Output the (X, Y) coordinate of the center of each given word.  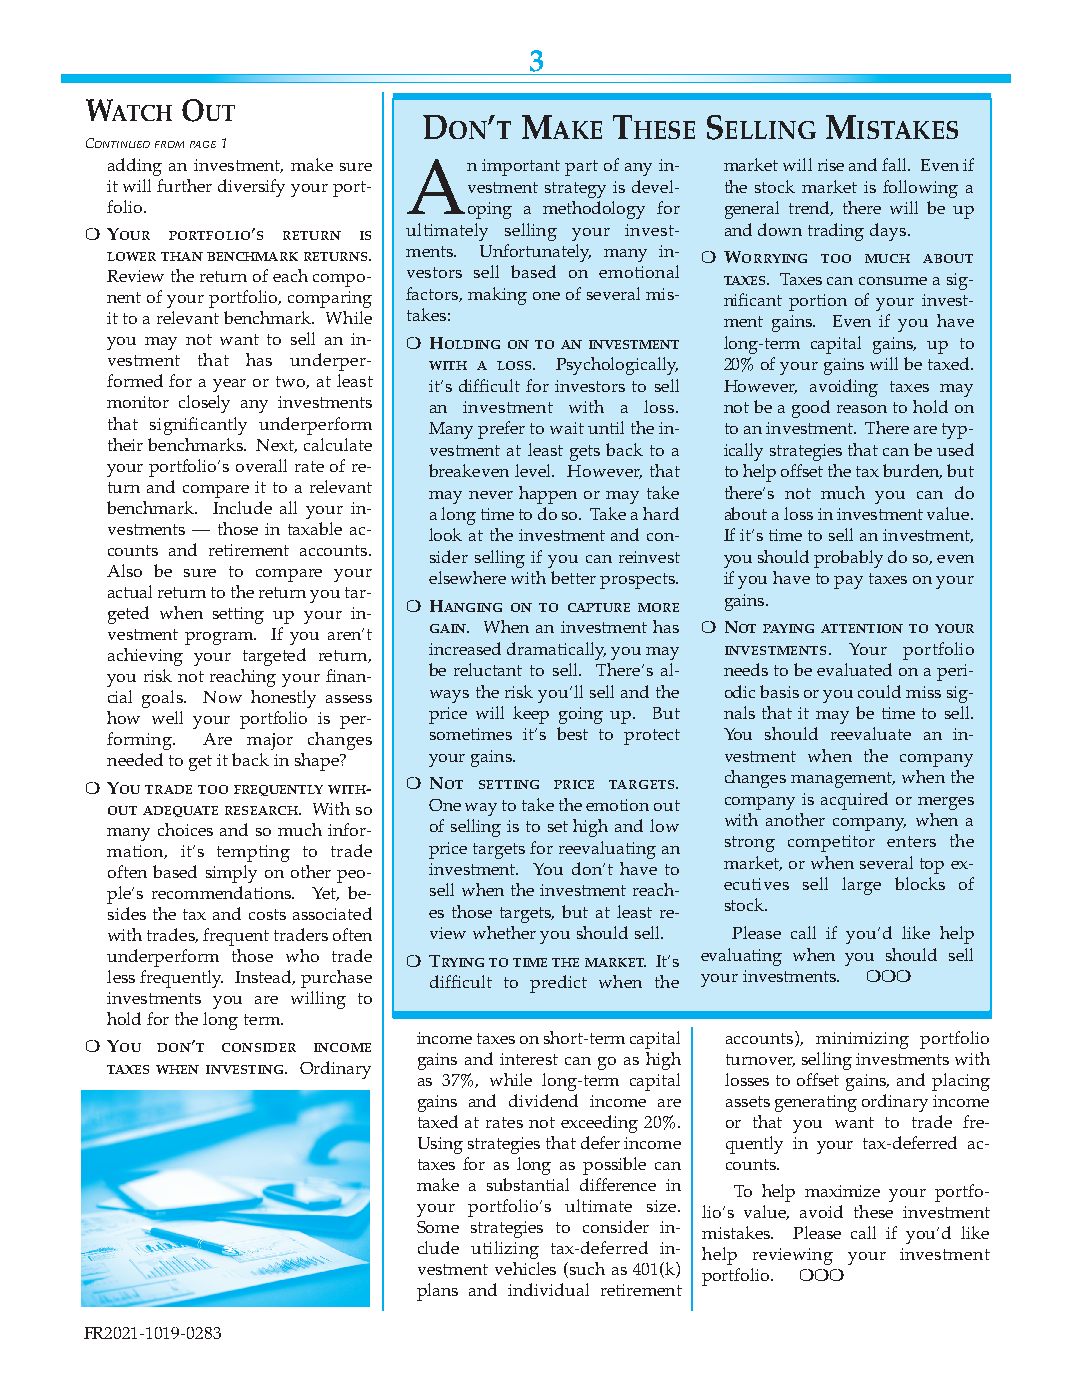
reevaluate (871, 733)
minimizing (862, 1040)
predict (558, 984)
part (581, 168)
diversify (251, 188)
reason (862, 409)
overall (261, 465)
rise (831, 165)
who (302, 955)
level (534, 470)
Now (222, 697)
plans (437, 1292)
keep (531, 715)
